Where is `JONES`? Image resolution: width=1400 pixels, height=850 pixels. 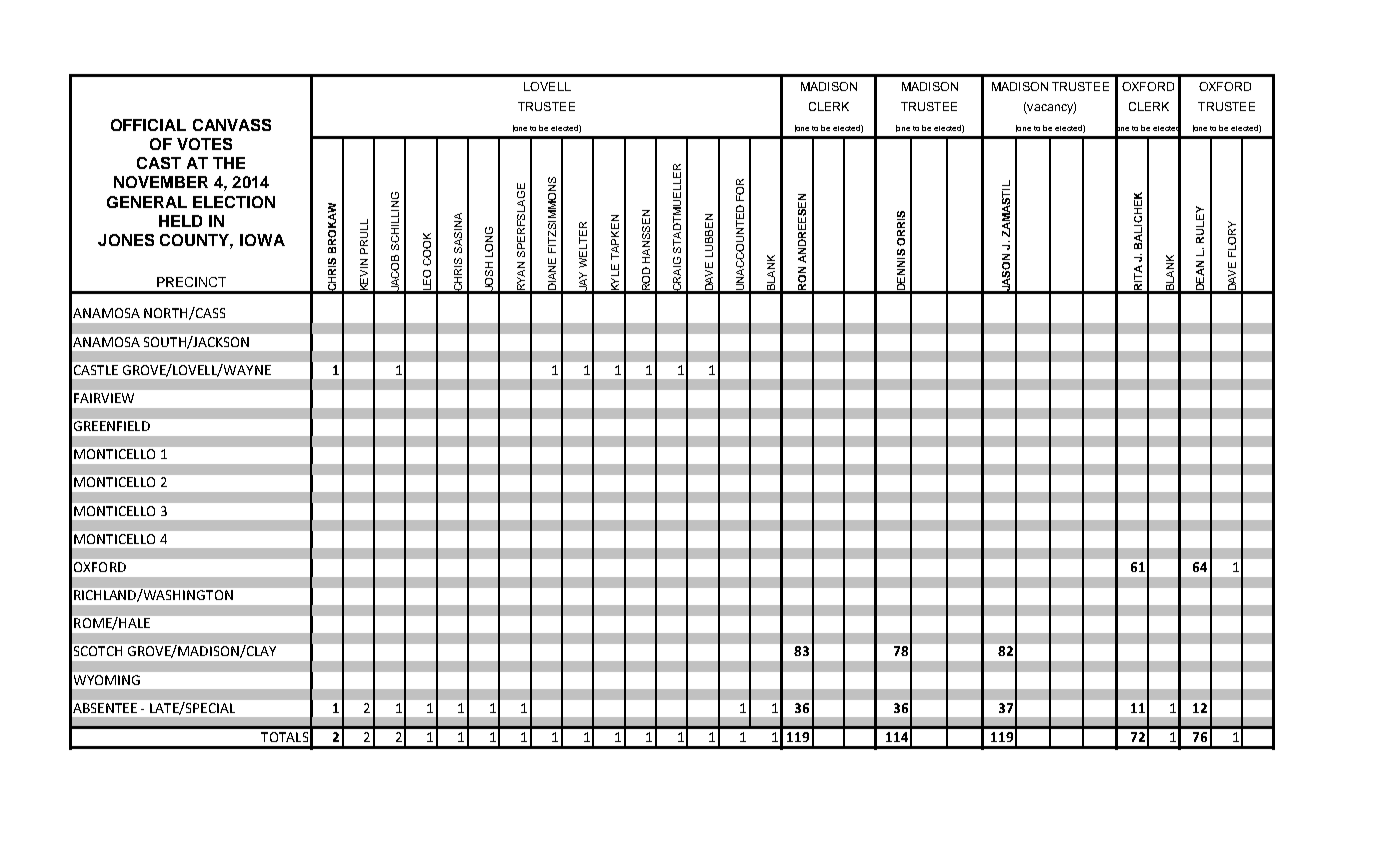 JONES is located at coordinates (126, 240).
